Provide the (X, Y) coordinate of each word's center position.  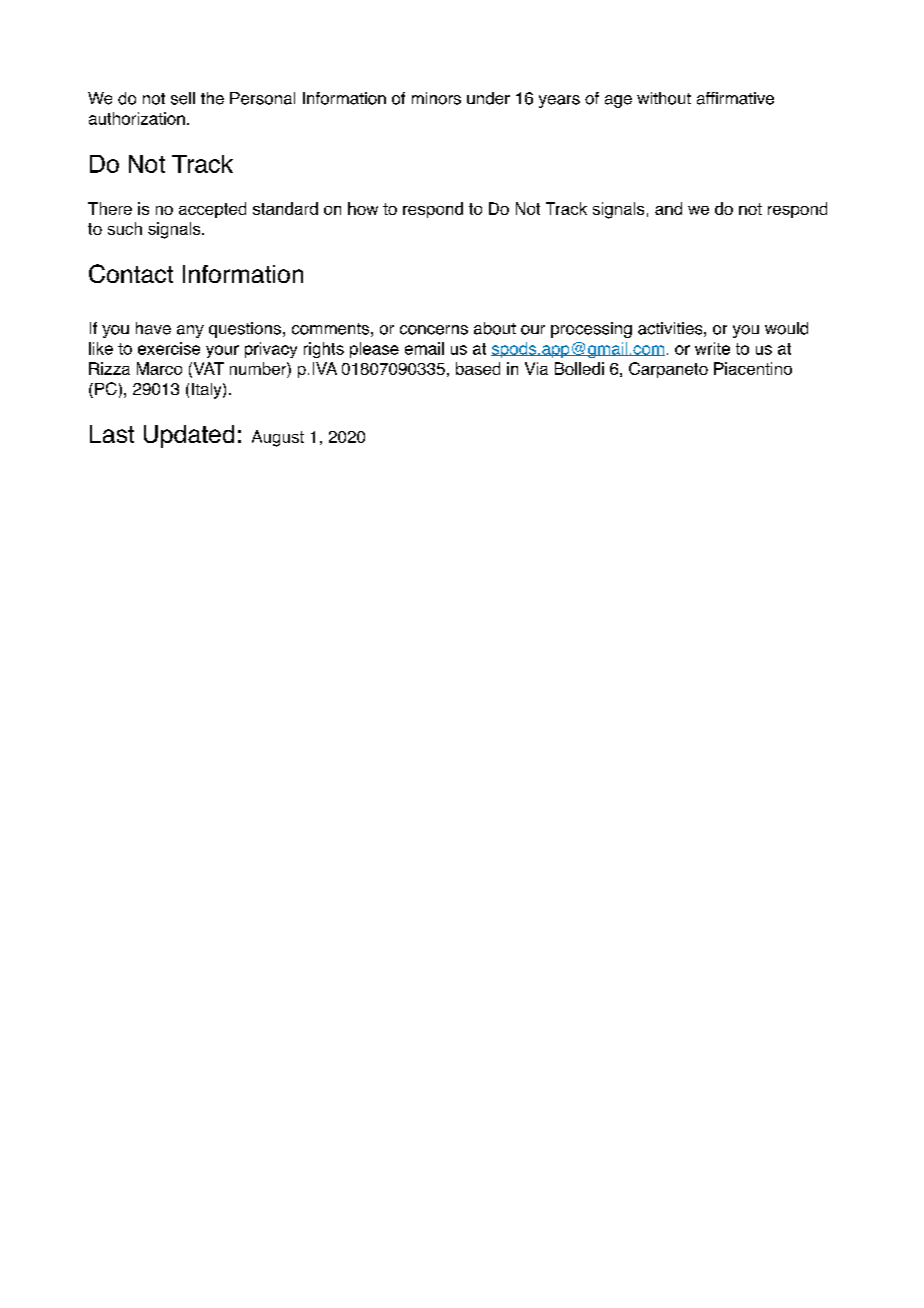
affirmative (735, 98)
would (786, 328)
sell (183, 98)
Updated (189, 436)
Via (536, 368)
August (278, 438)
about (495, 328)
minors (436, 98)
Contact (131, 273)
